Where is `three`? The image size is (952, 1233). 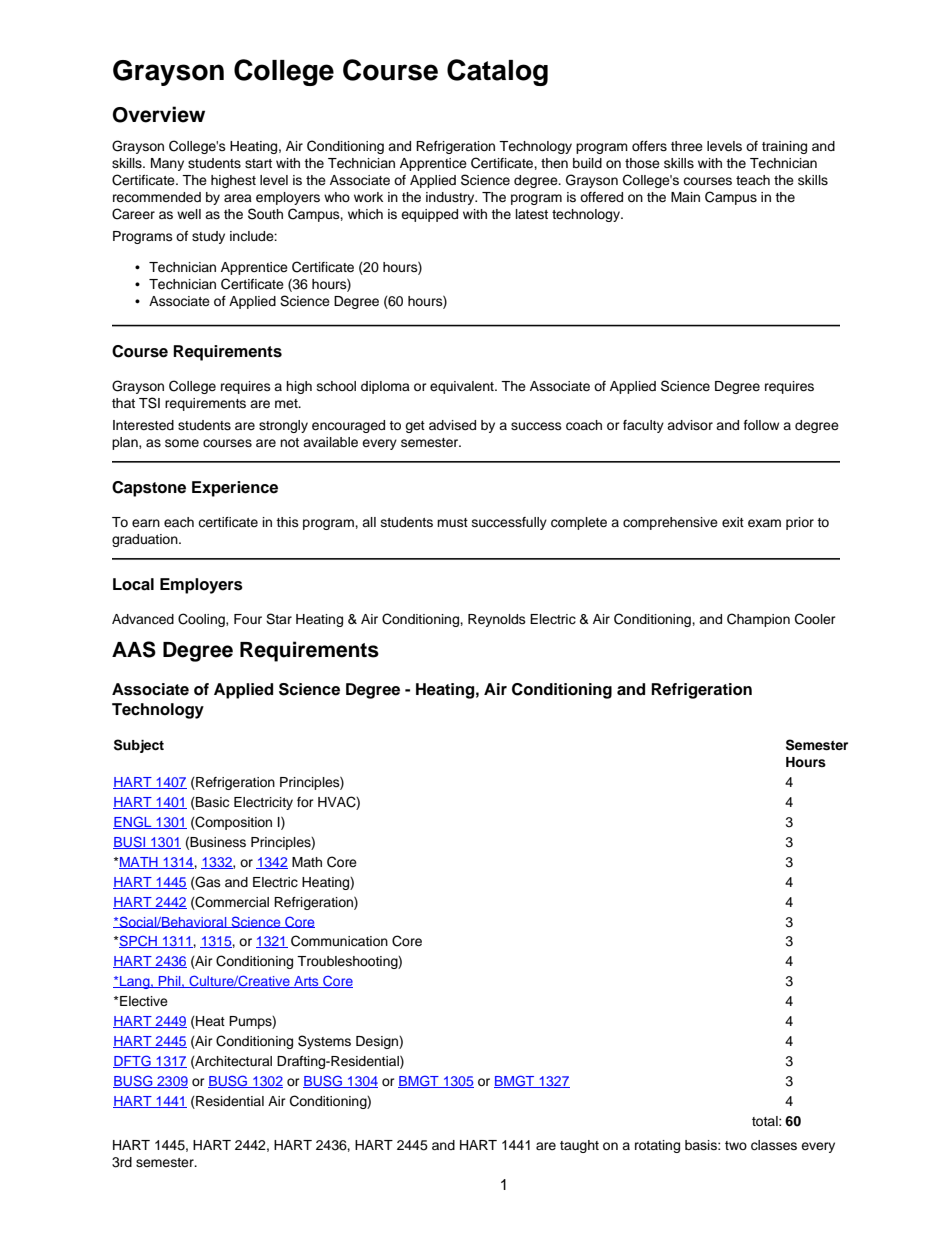 three is located at coordinates (687, 146).
